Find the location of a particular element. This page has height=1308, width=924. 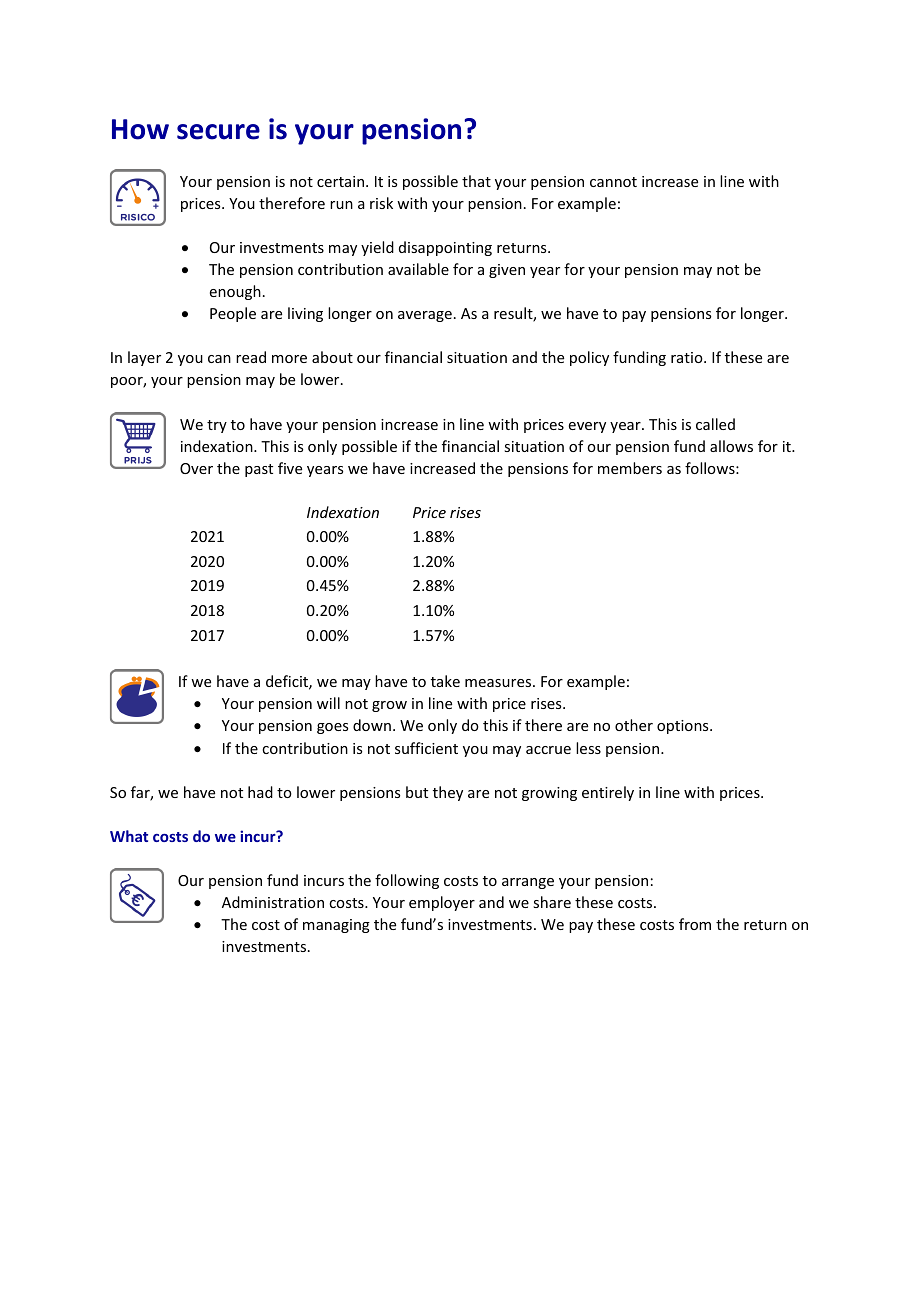

cannot is located at coordinates (613, 182).
